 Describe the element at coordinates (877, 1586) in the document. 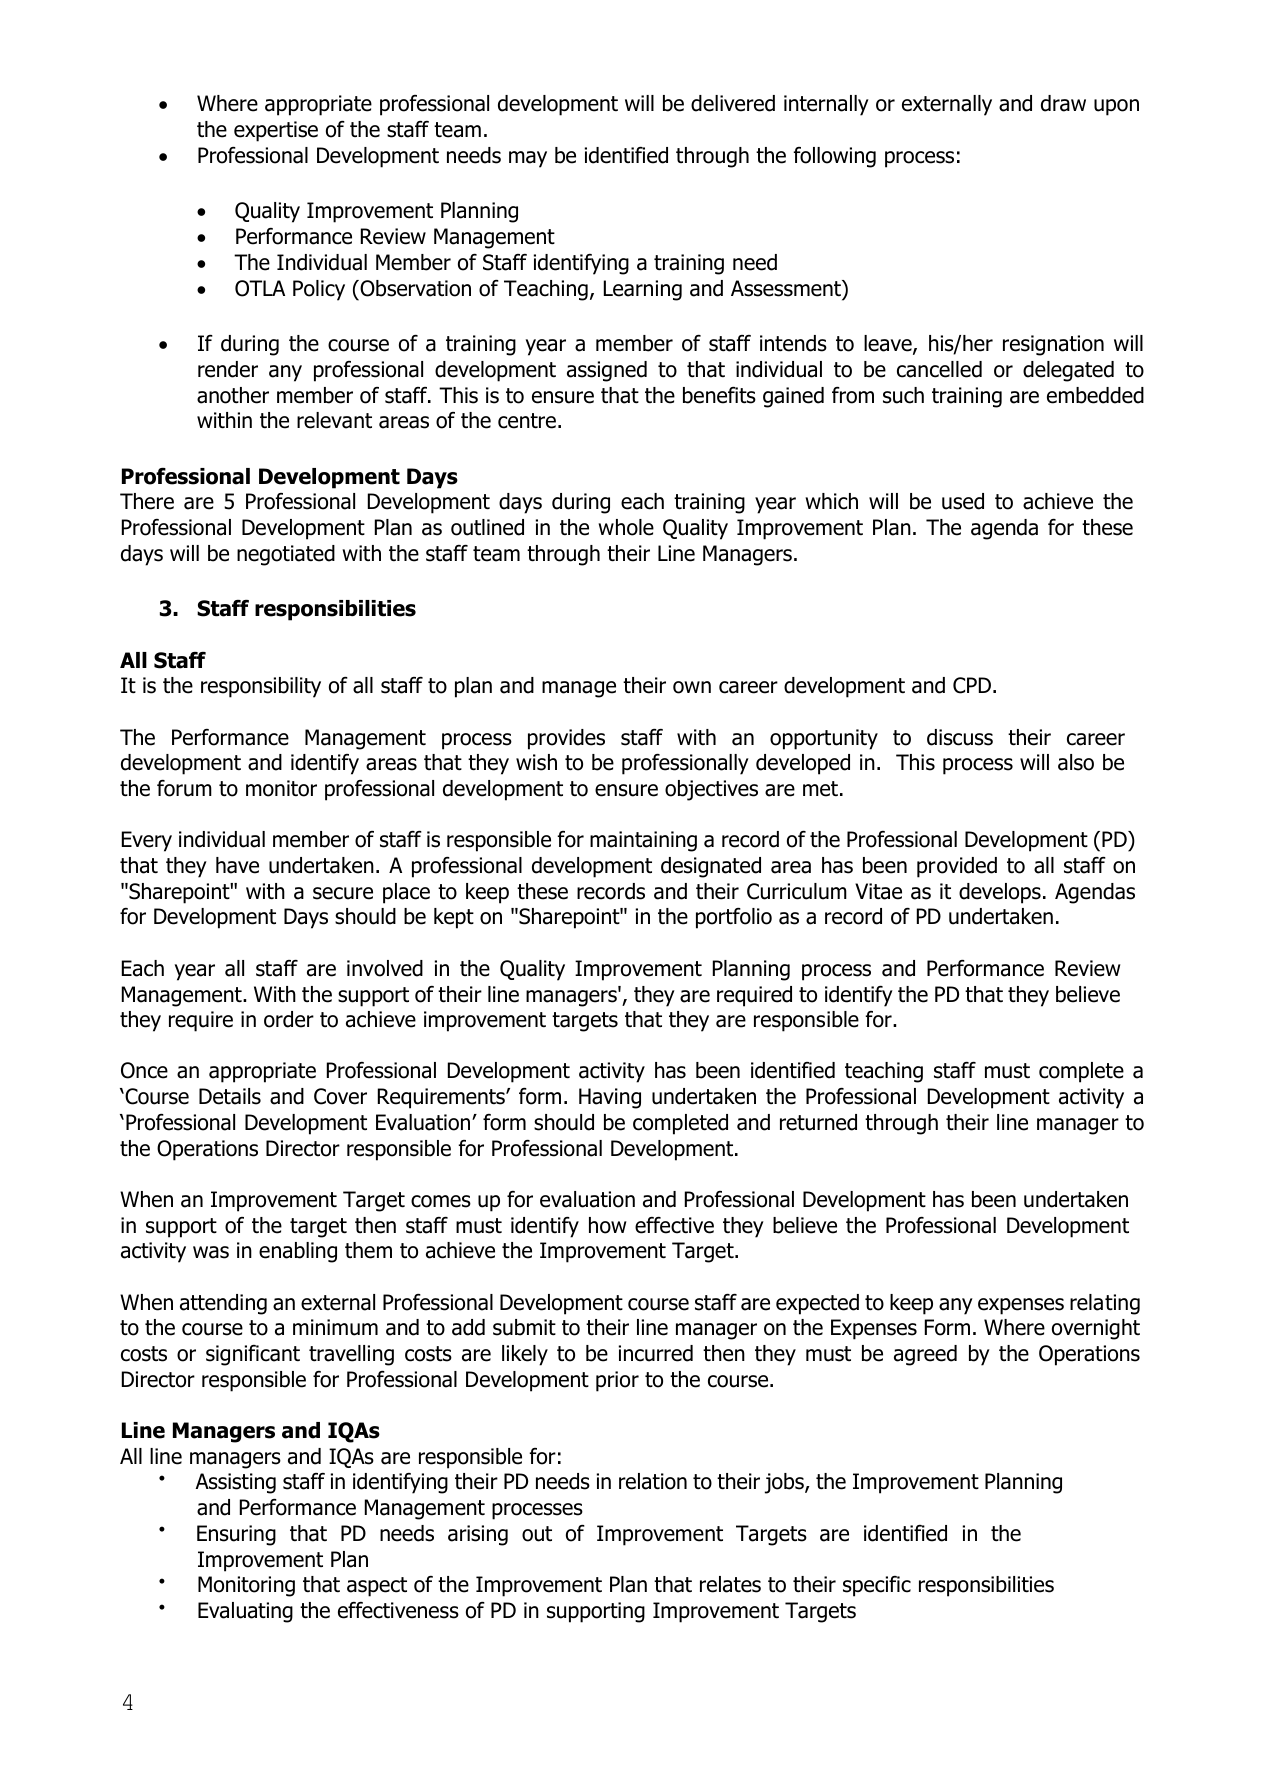

I see `specific` at that location.
